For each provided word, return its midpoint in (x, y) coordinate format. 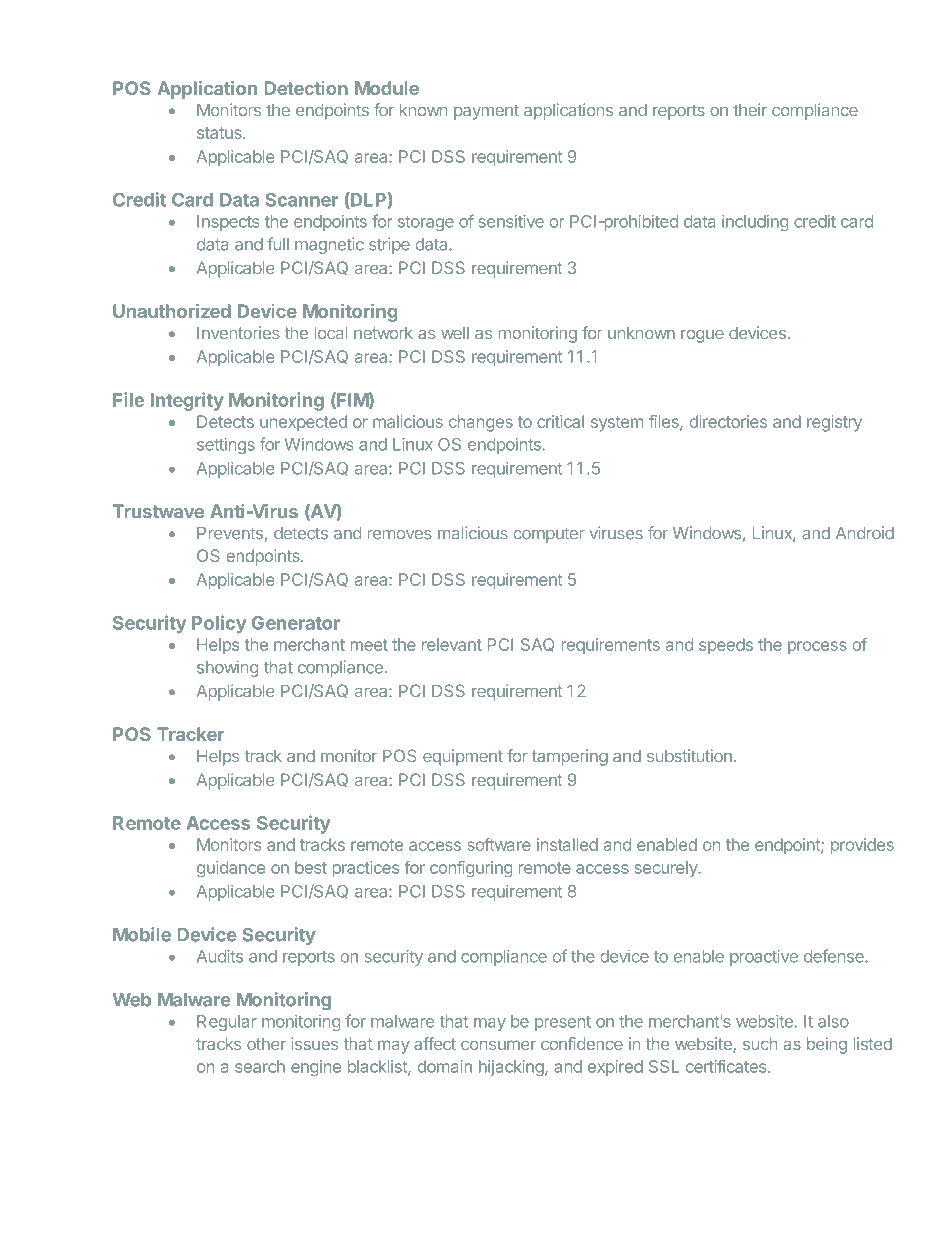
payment (486, 112)
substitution (689, 755)
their (750, 109)
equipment (463, 757)
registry (834, 423)
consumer (498, 1045)
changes (481, 423)
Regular (227, 1023)
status (220, 133)
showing (227, 668)
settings (226, 446)
